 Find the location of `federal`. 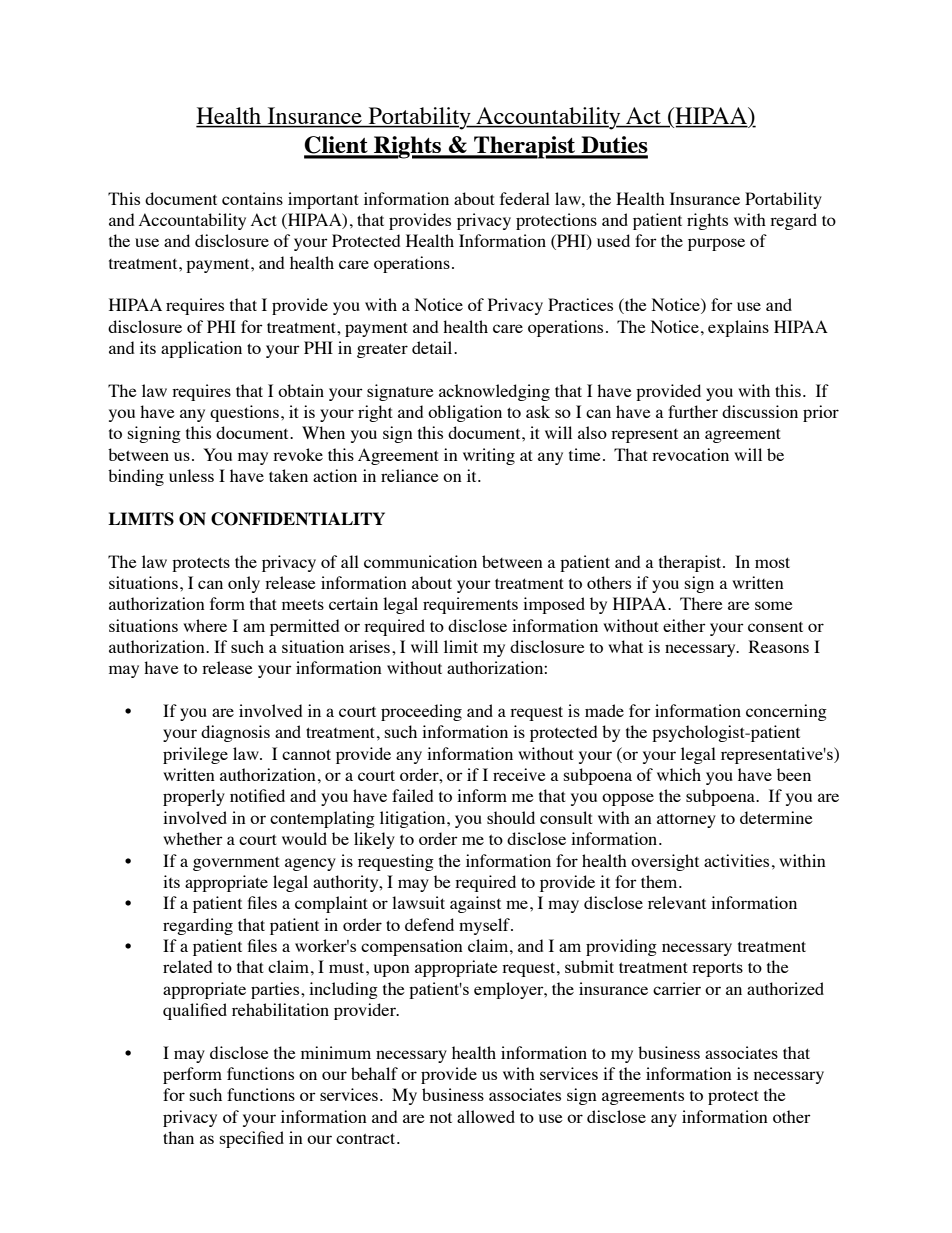

federal is located at coordinates (525, 198).
